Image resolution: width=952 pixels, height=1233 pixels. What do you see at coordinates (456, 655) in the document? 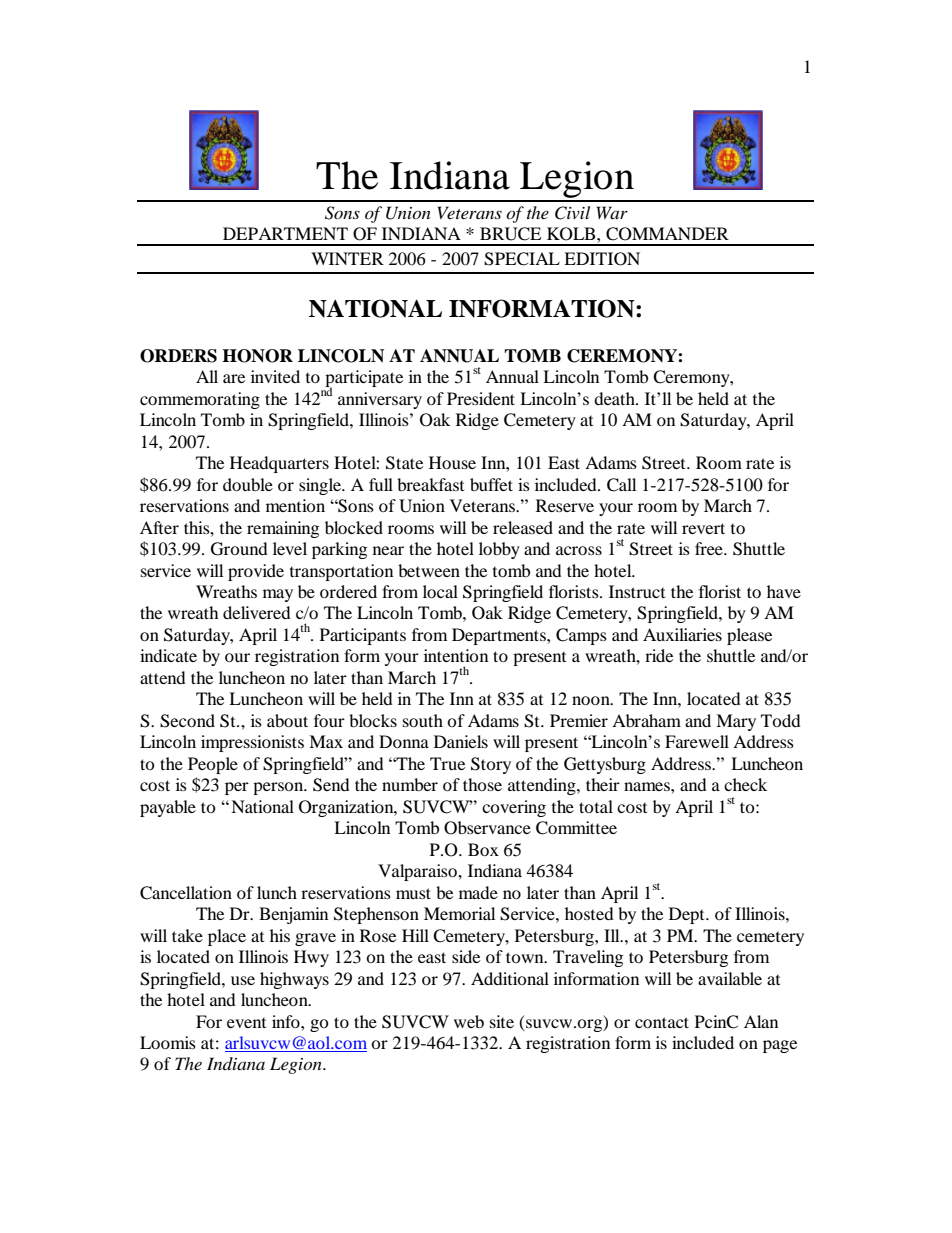
I see `intention` at bounding box center [456, 655].
